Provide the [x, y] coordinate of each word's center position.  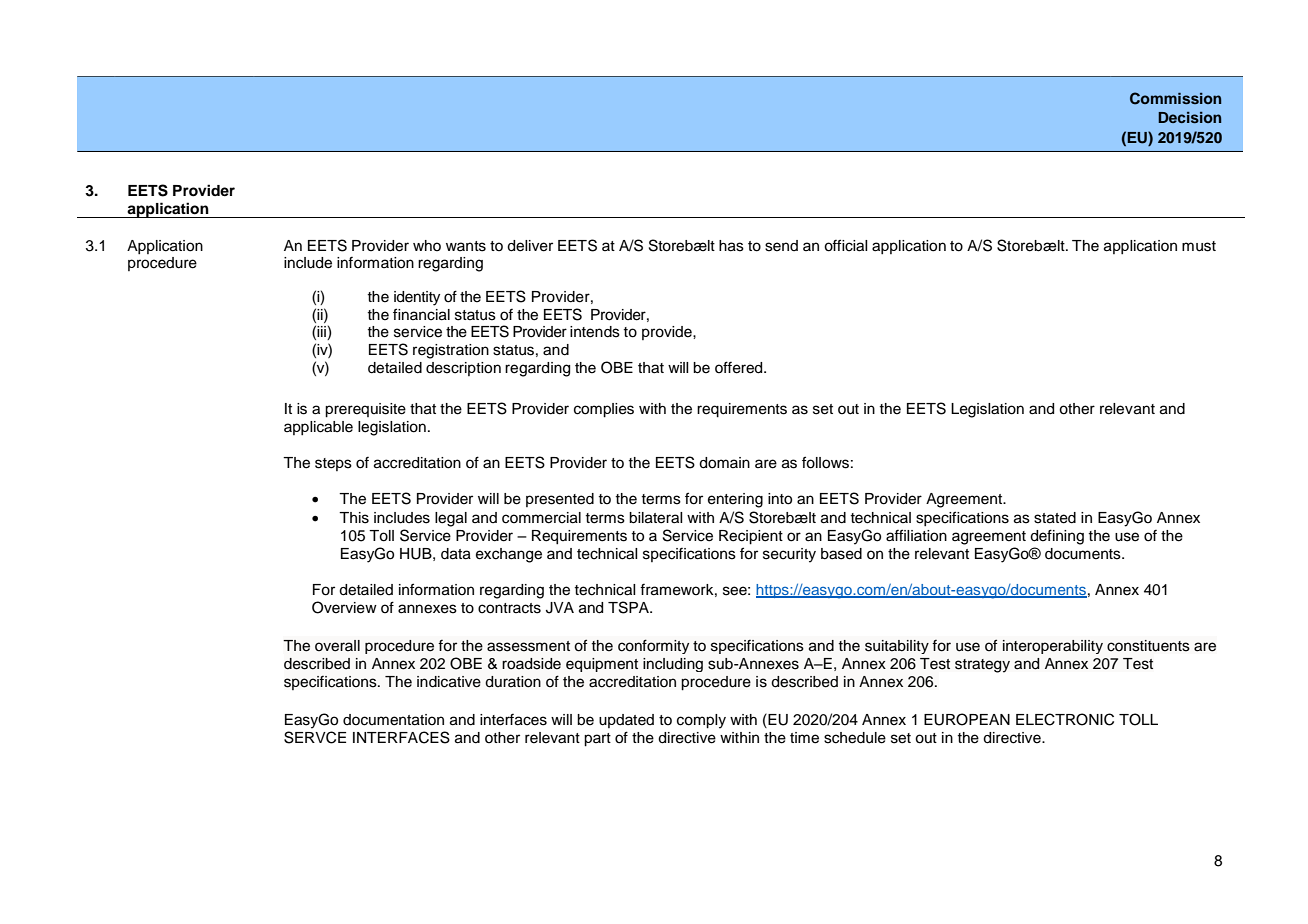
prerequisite [365, 410]
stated [1055, 518]
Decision [1189, 117]
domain [724, 463]
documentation [393, 720]
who [427, 245]
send [781, 246]
